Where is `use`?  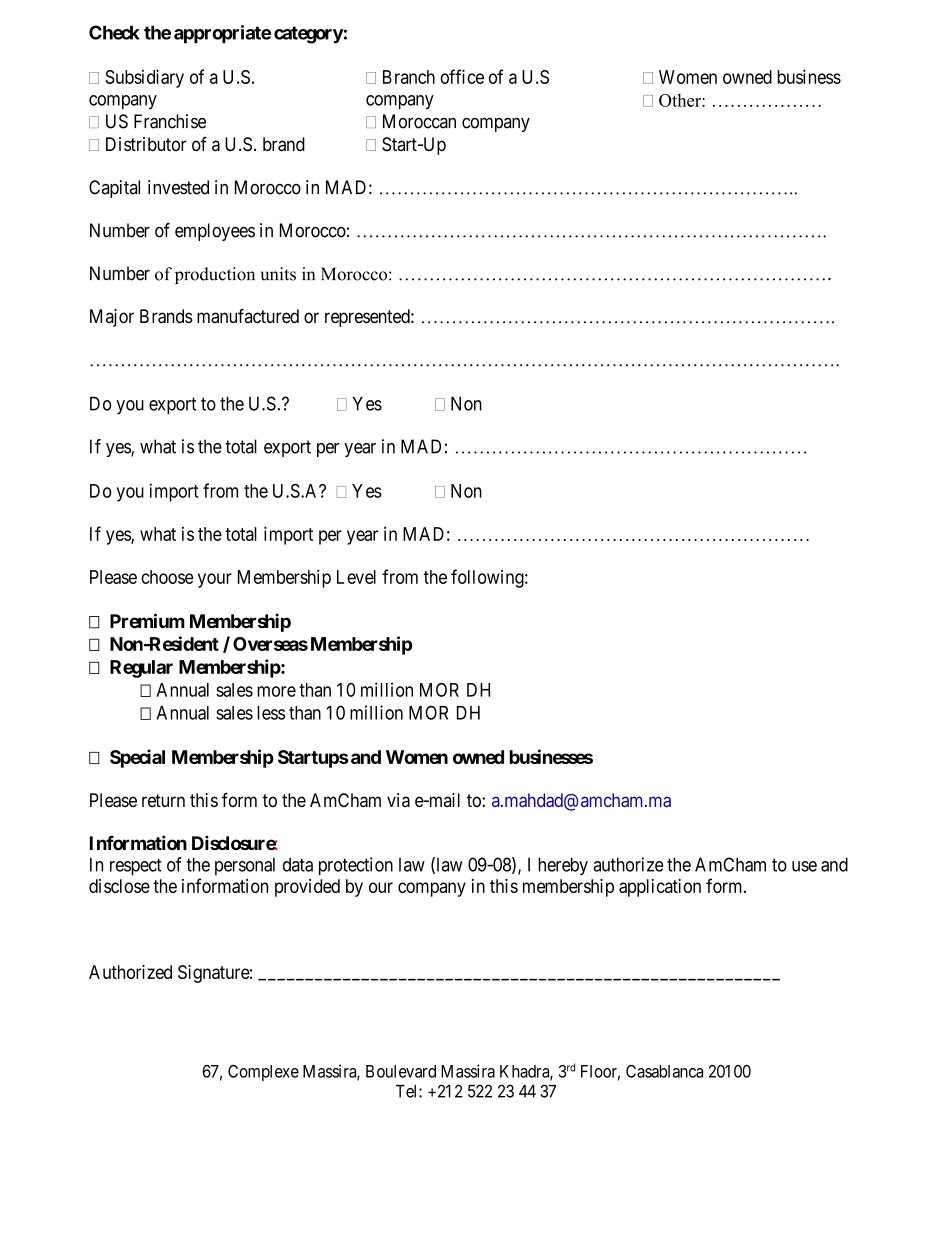
use is located at coordinates (804, 866).
